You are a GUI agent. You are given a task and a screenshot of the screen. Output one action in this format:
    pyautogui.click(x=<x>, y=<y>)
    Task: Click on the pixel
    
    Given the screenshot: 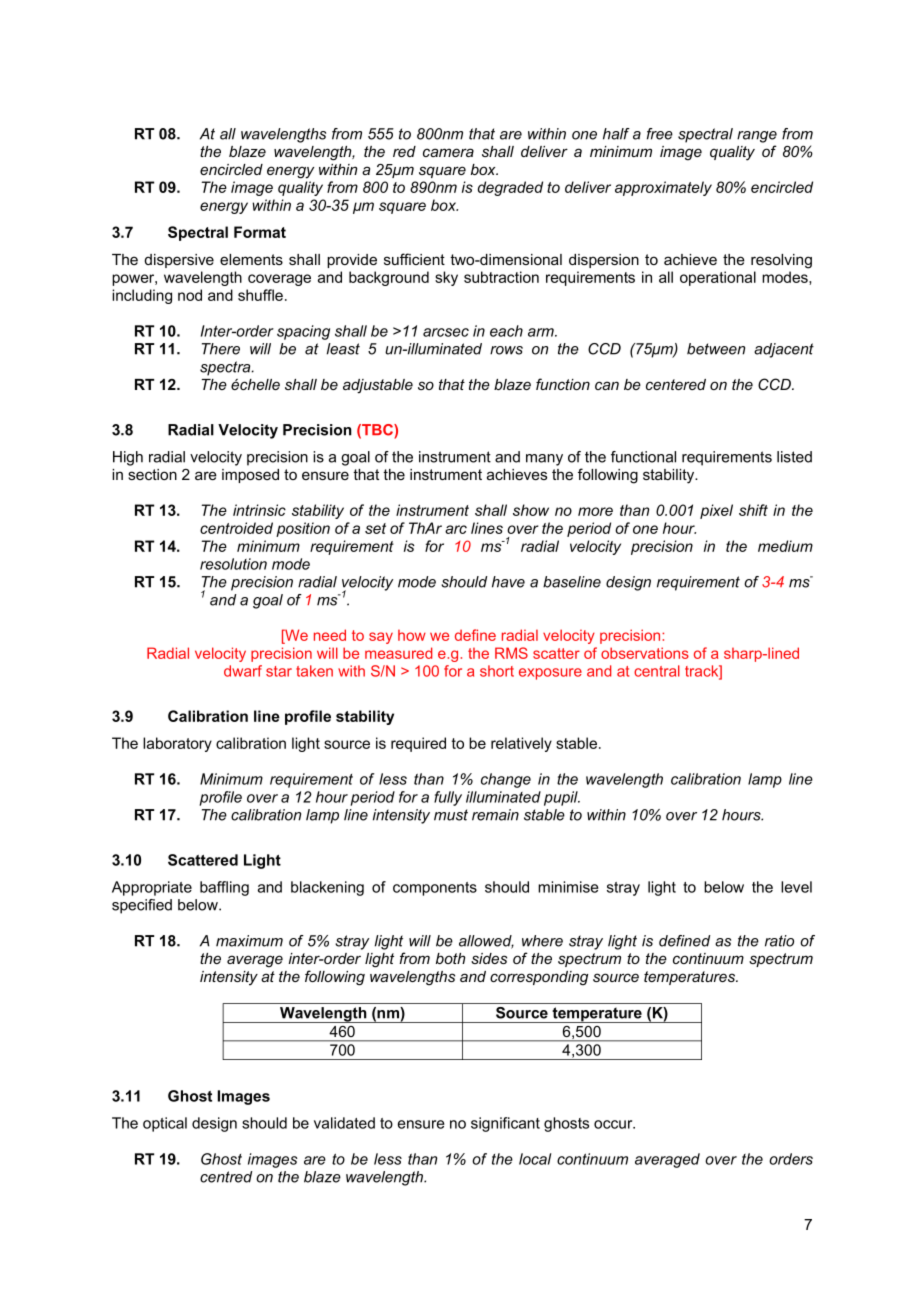 What is the action you would take?
    pyautogui.click(x=716, y=511)
